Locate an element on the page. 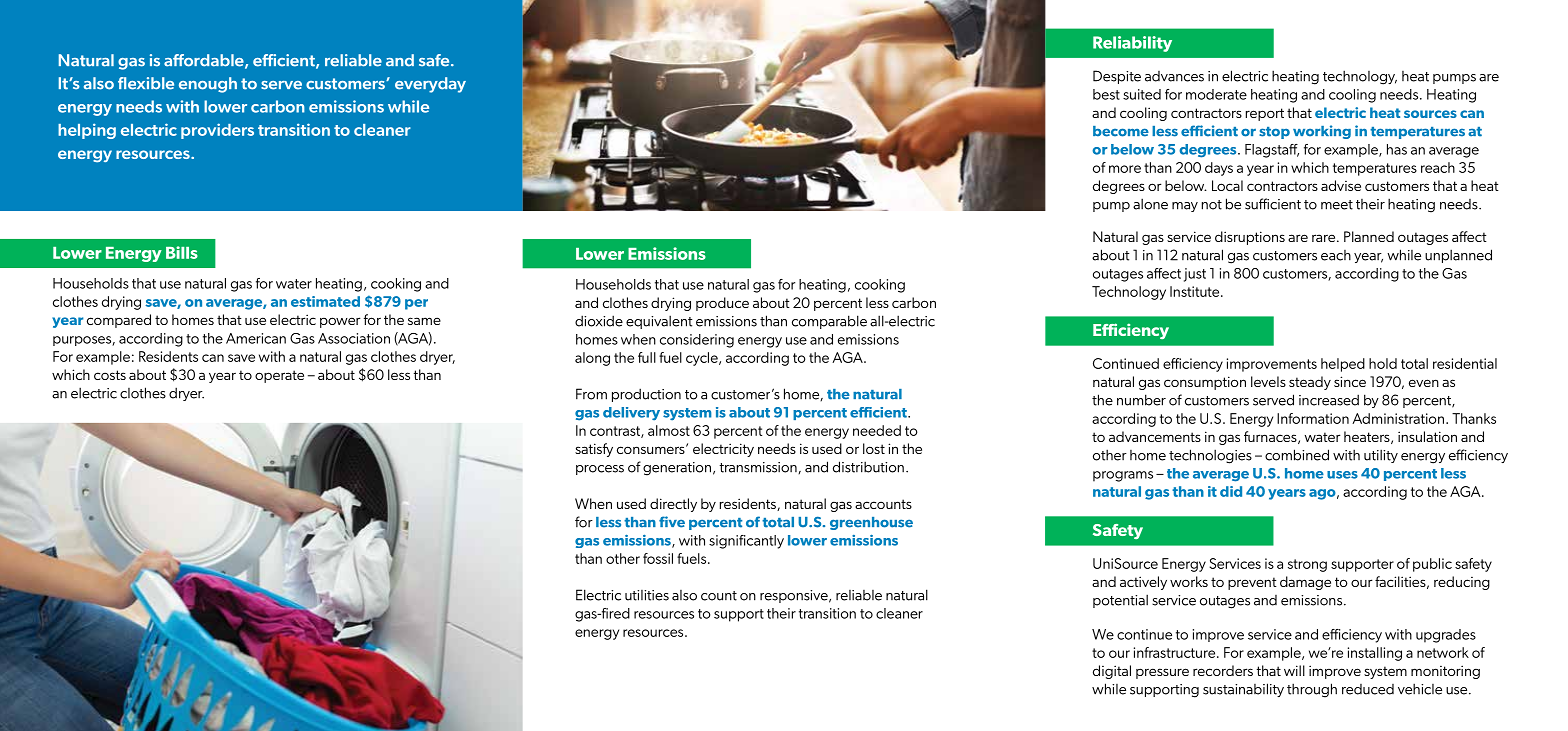 The height and width of the image is (731, 1568). just is located at coordinates (1195, 275).
